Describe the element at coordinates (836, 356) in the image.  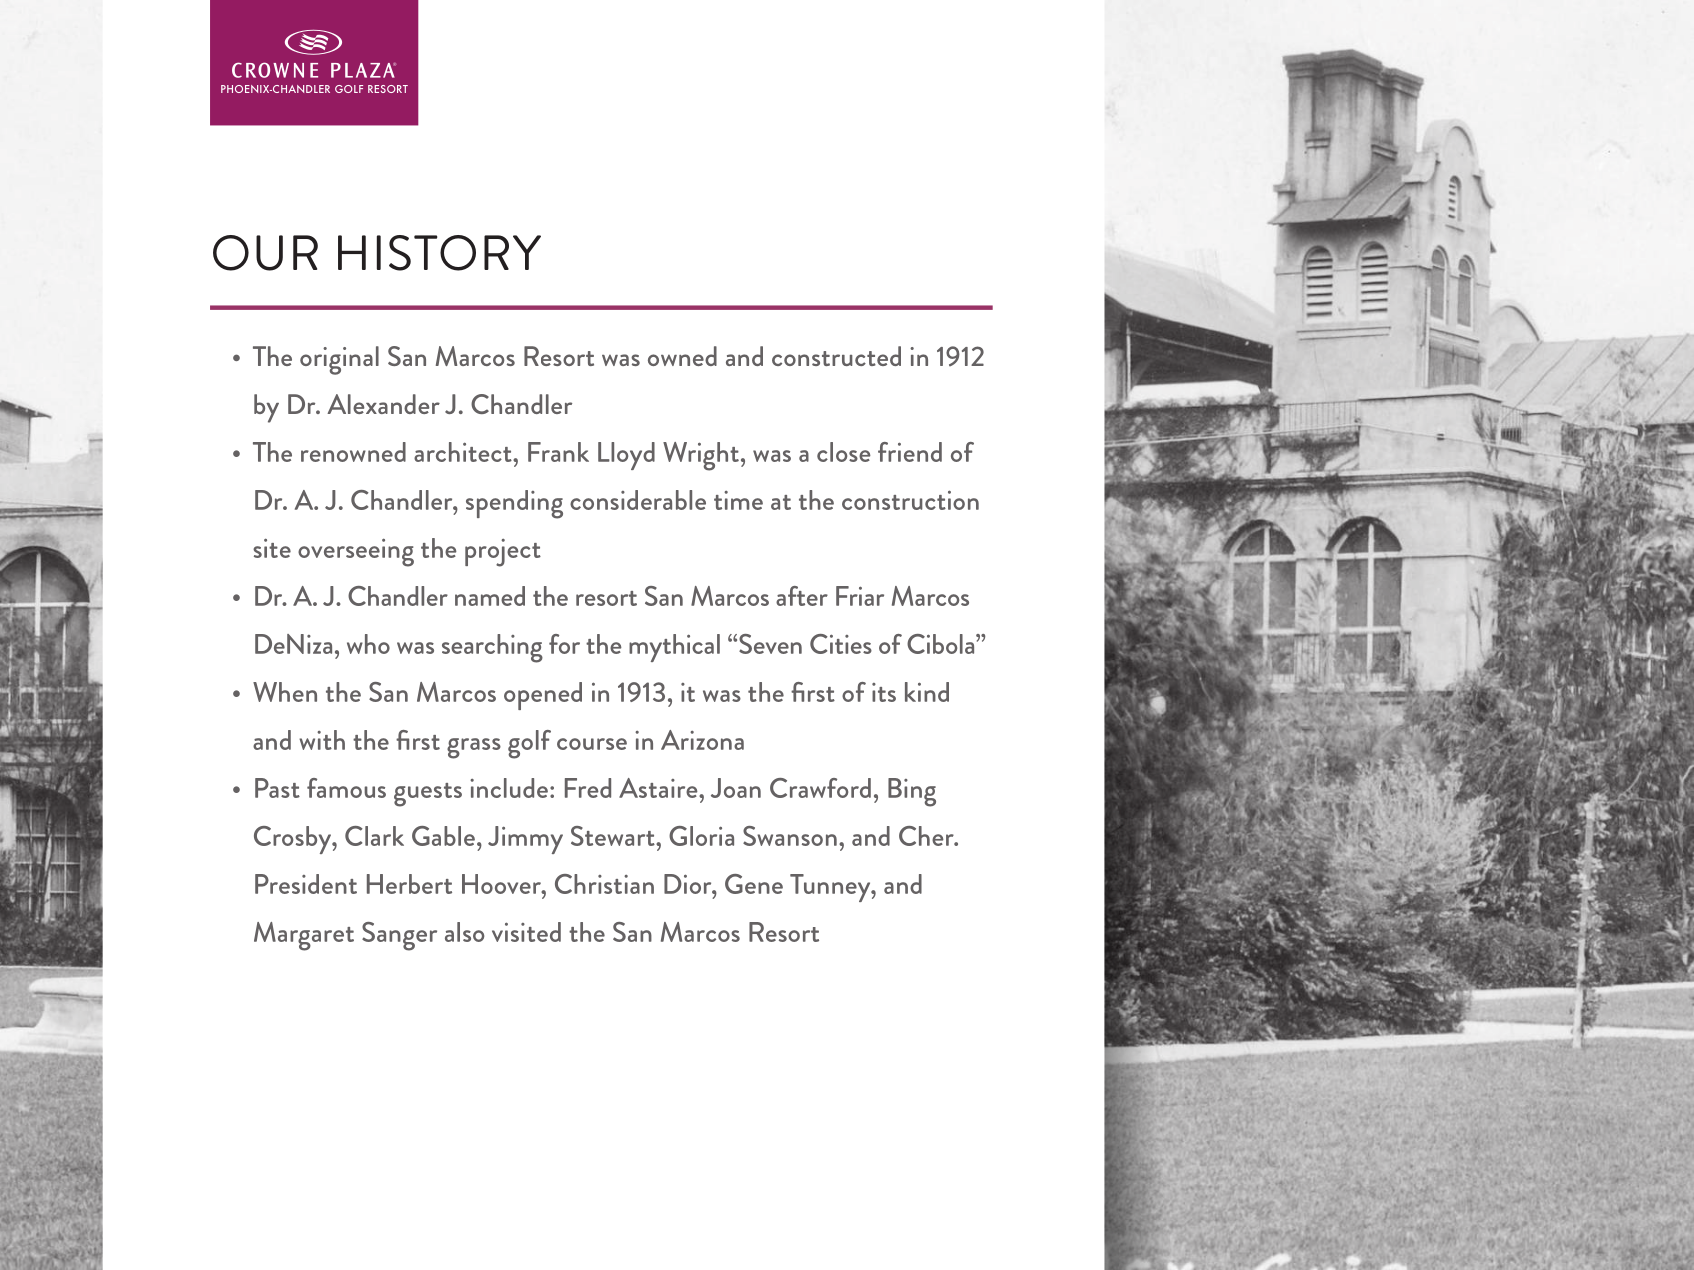
I see `constructed` at that location.
